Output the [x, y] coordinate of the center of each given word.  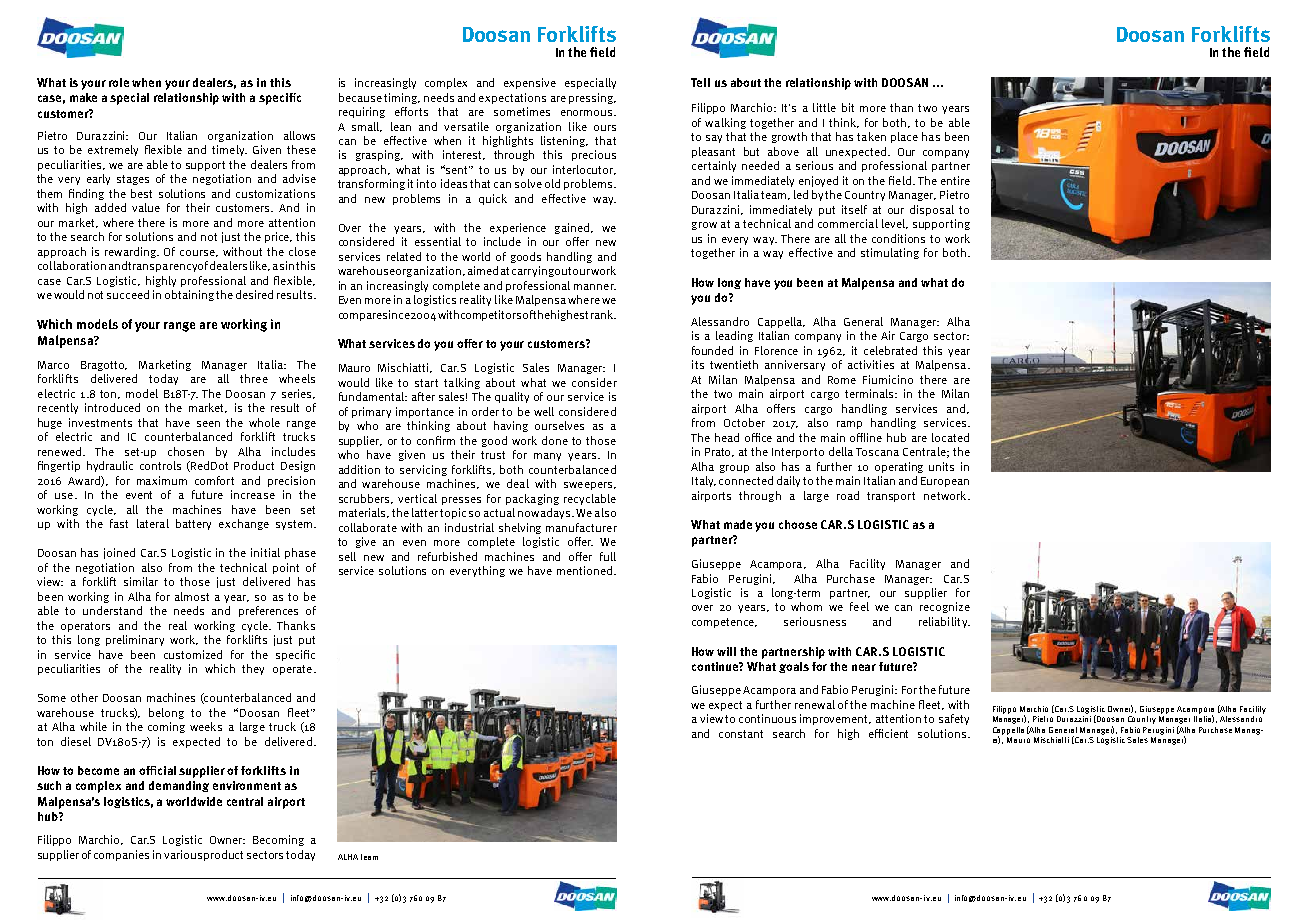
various [183, 854]
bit [848, 107]
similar [141, 581]
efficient [888, 733]
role [119, 82]
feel [859, 606]
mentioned [586, 570]
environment [247, 785]
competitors [491, 315]
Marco [53, 365]
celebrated [890, 350]
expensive [530, 83]
